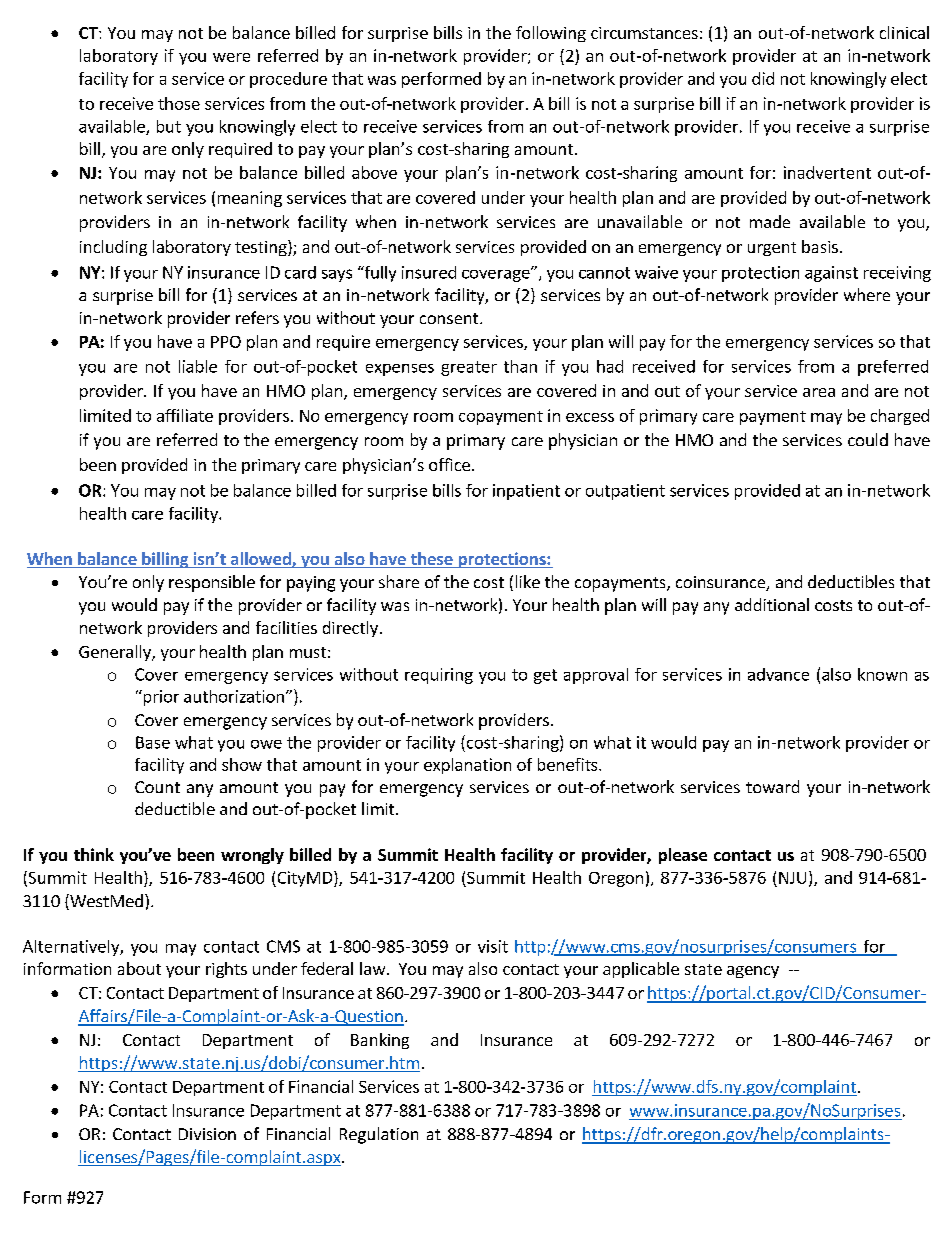 Image resolution: width=952 pixels, height=1233 pixels. I want to click on Regulation, so click(379, 1135).
